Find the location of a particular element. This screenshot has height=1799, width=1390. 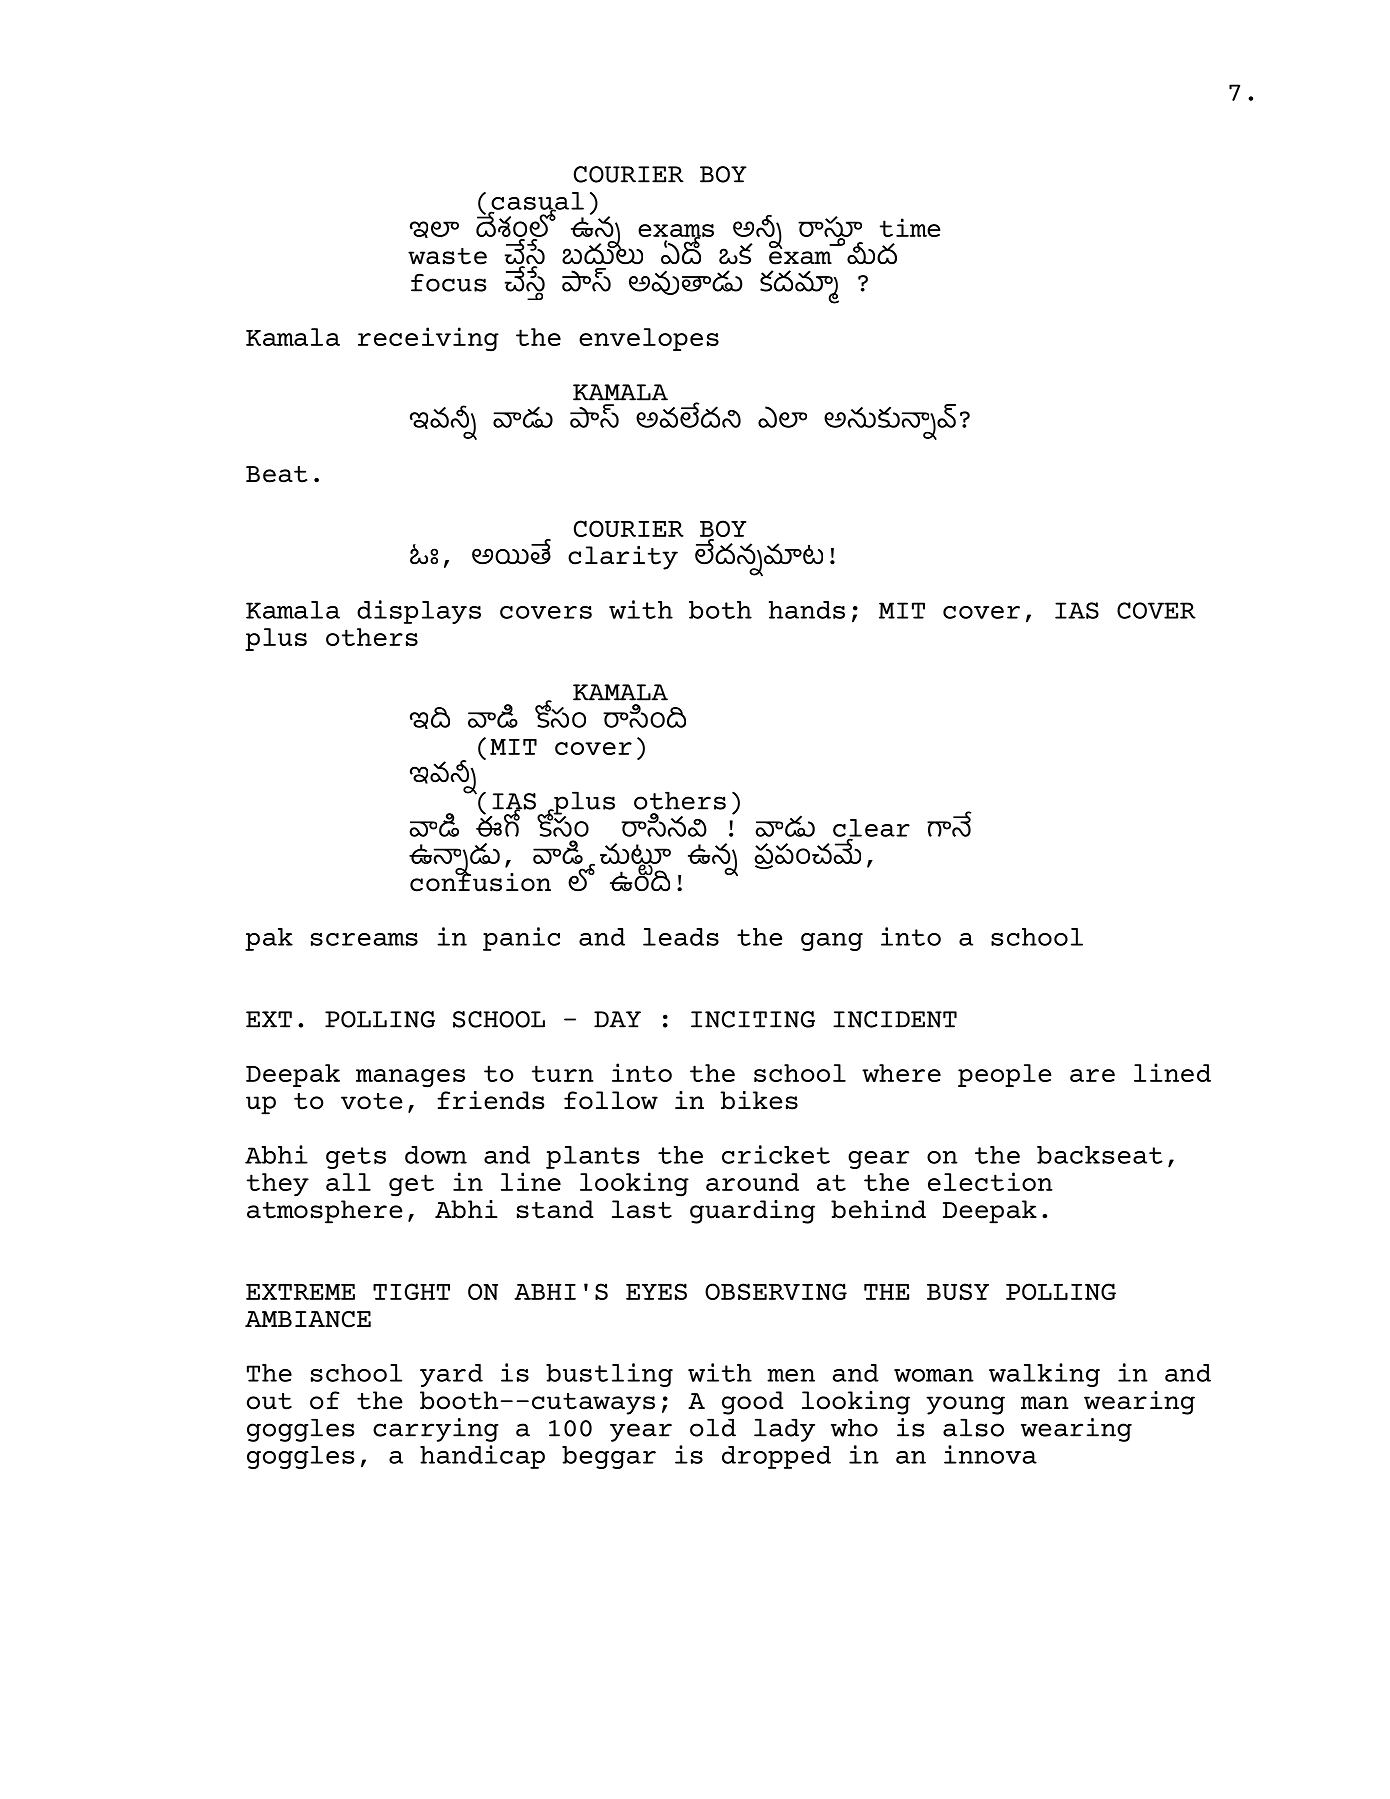

last is located at coordinates (642, 1209).
